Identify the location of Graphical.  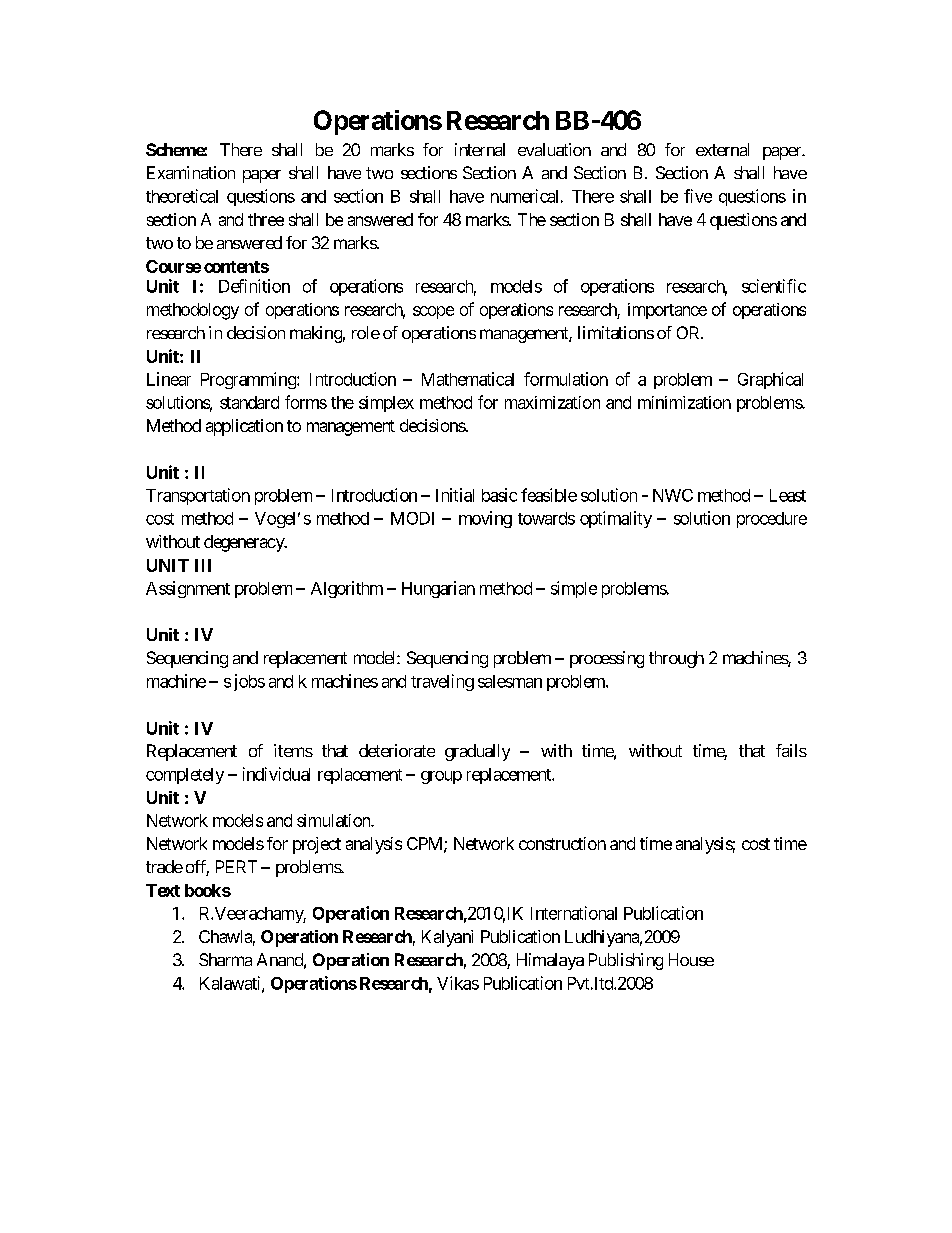
(770, 380).
